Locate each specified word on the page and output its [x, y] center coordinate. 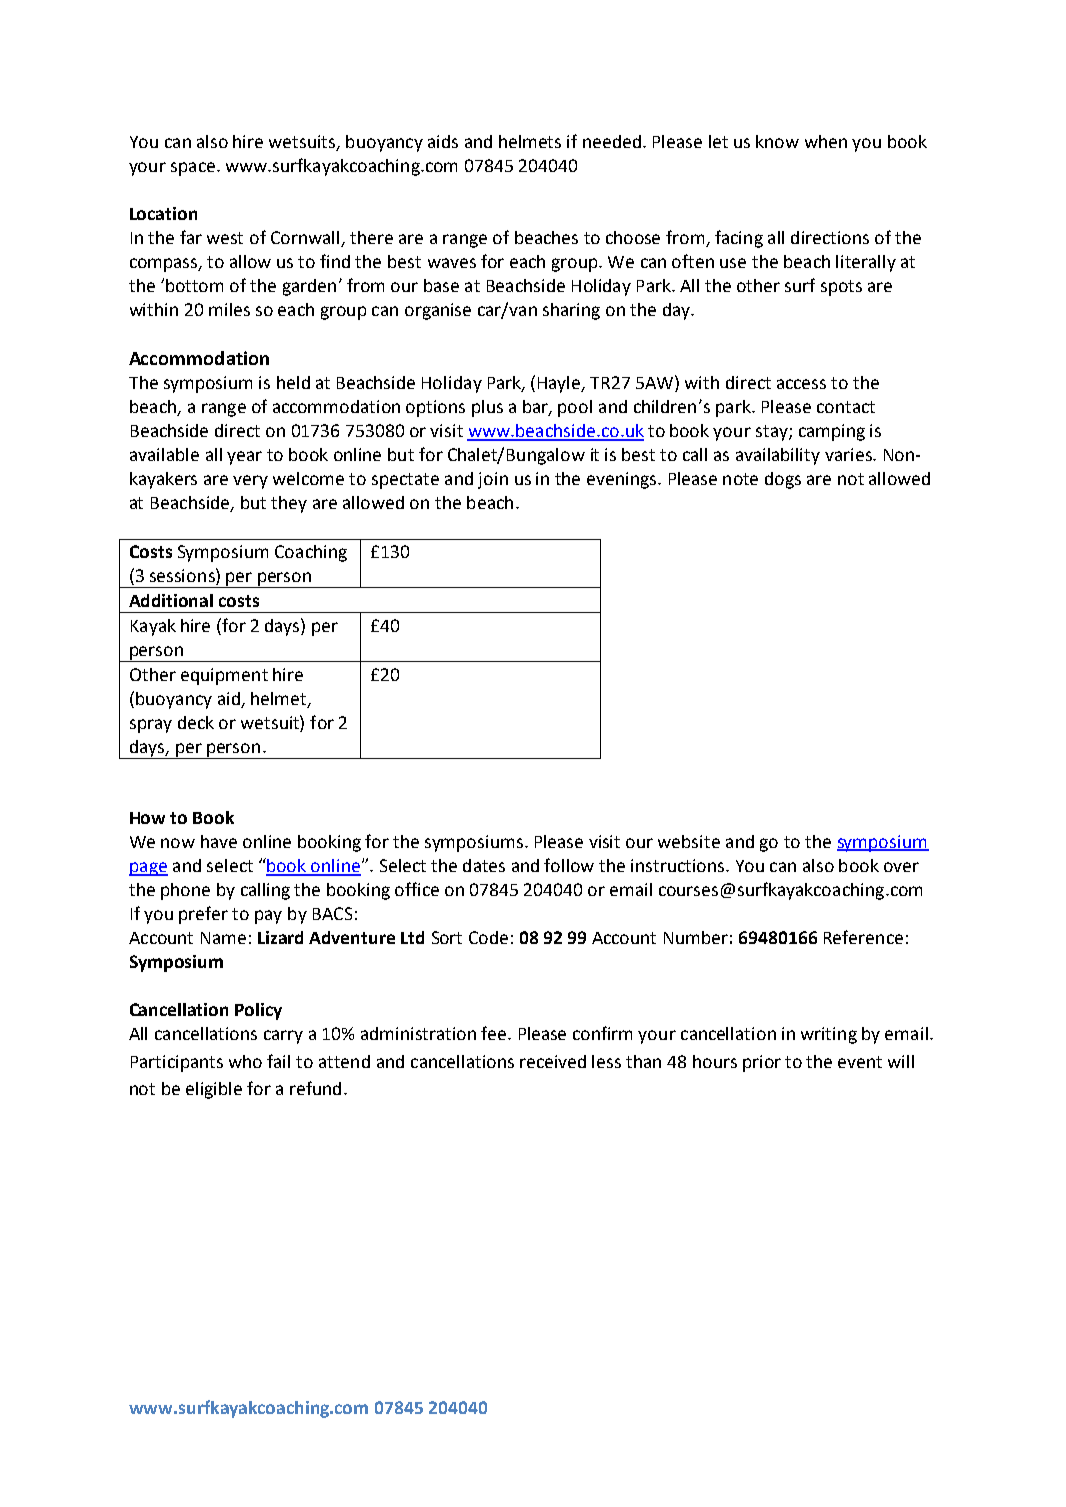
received [553, 1061]
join [493, 480]
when [826, 141]
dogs [783, 480]
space [193, 169]
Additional [171, 600]
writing [829, 1035]
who [245, 1061]
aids [443, 141]
